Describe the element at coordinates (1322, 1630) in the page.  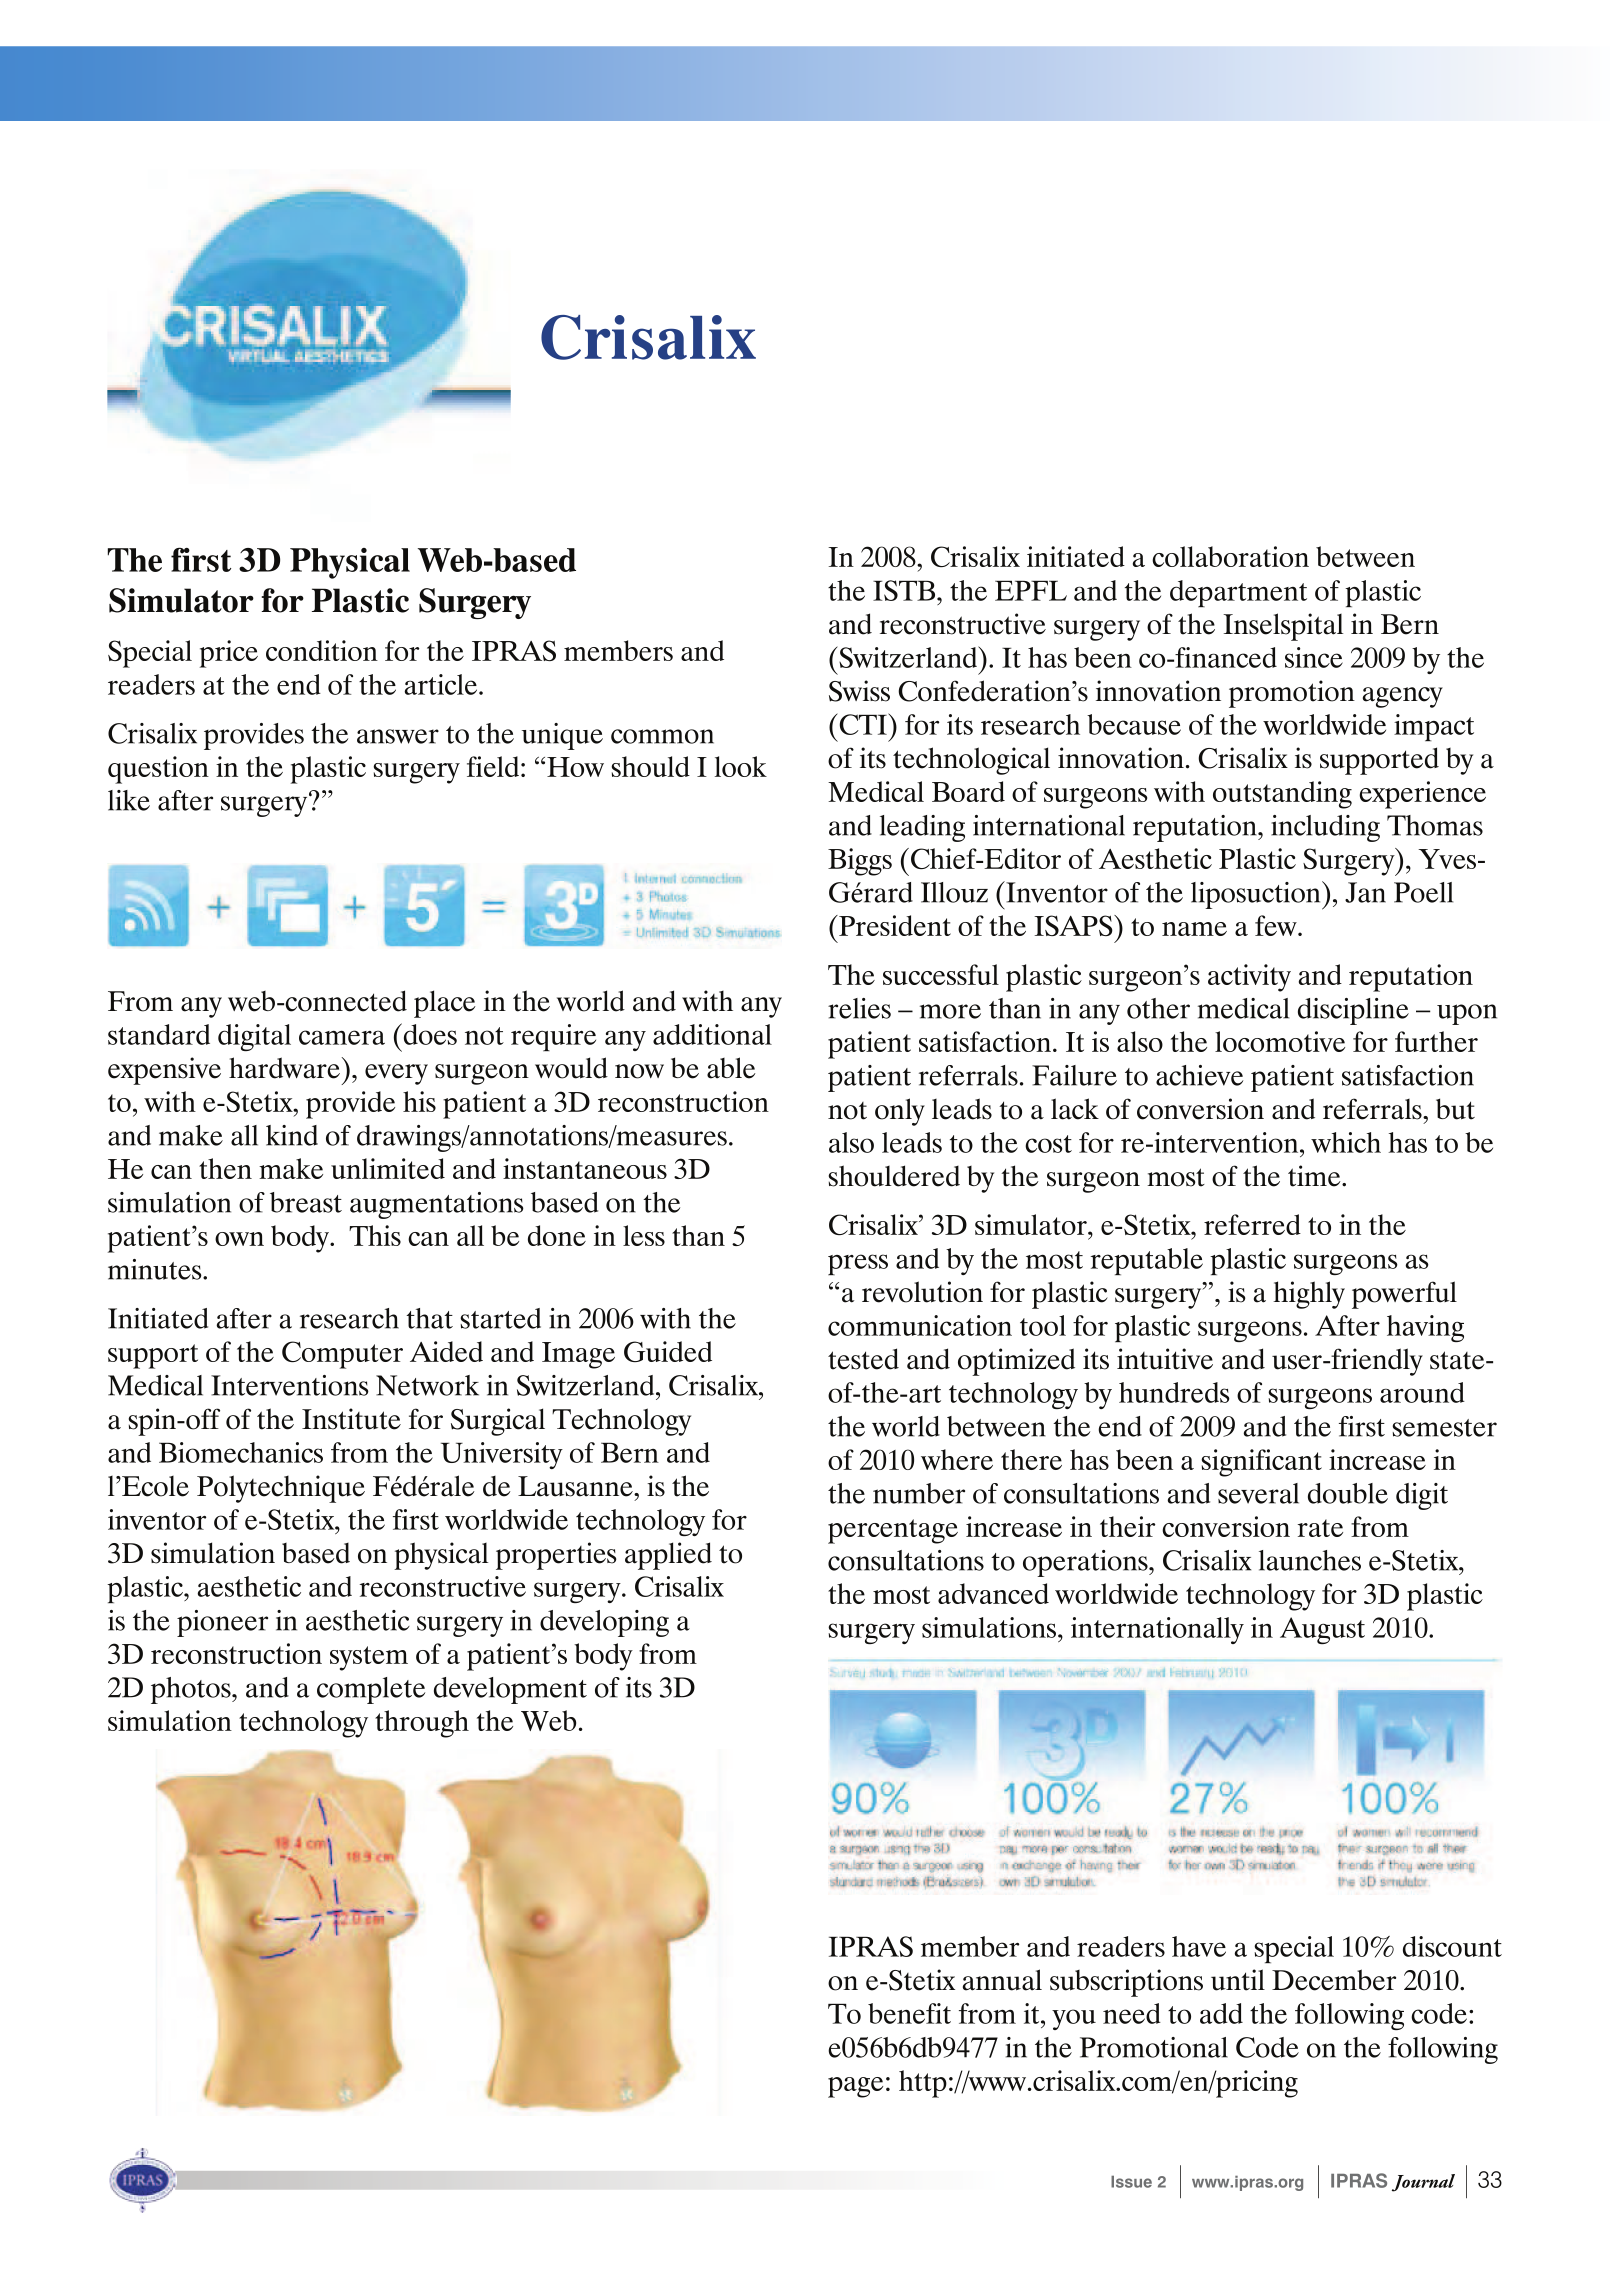
I see `August` at that location.
